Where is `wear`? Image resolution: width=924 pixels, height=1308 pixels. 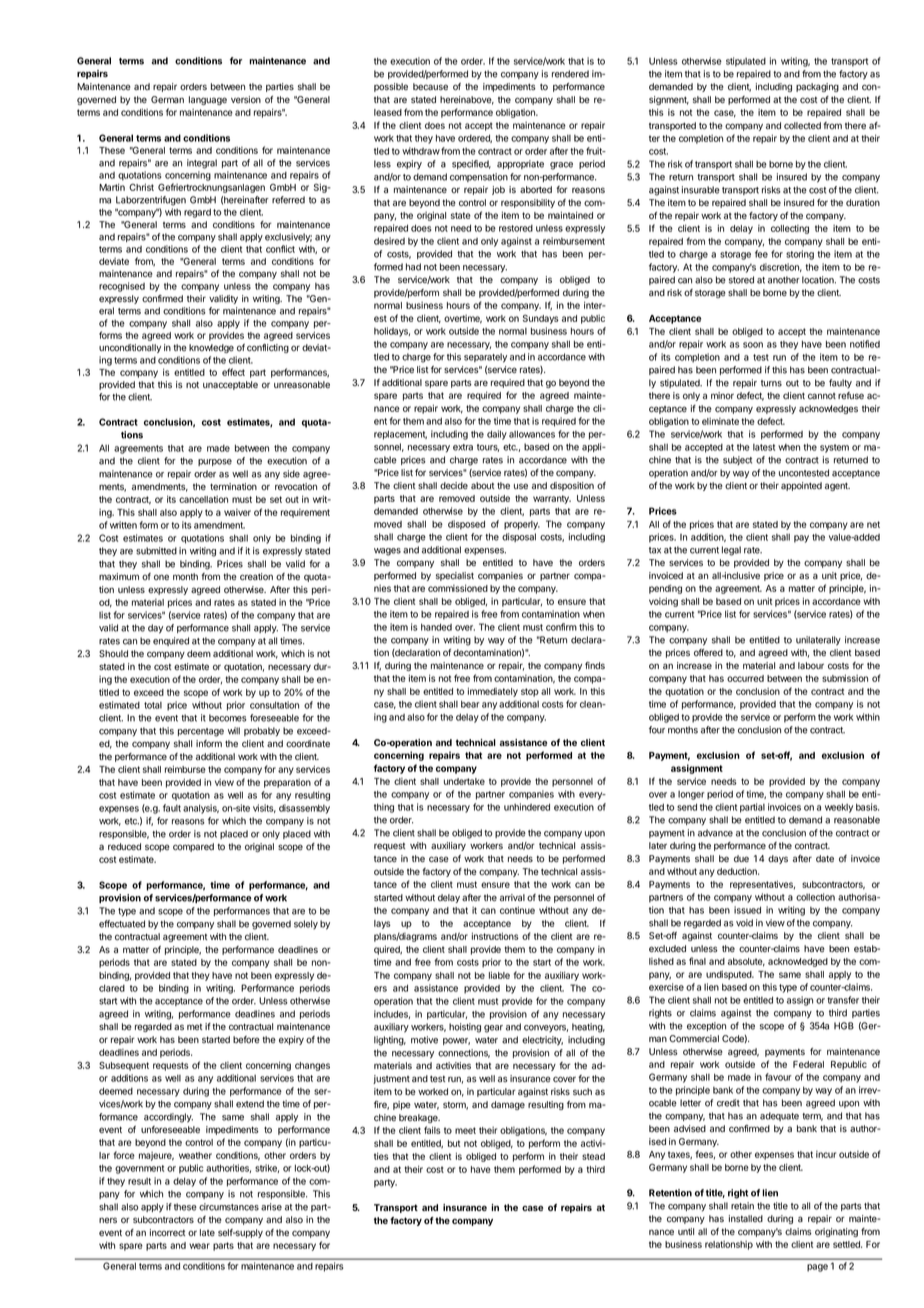
wear is located at coordinates (199, 1246).
